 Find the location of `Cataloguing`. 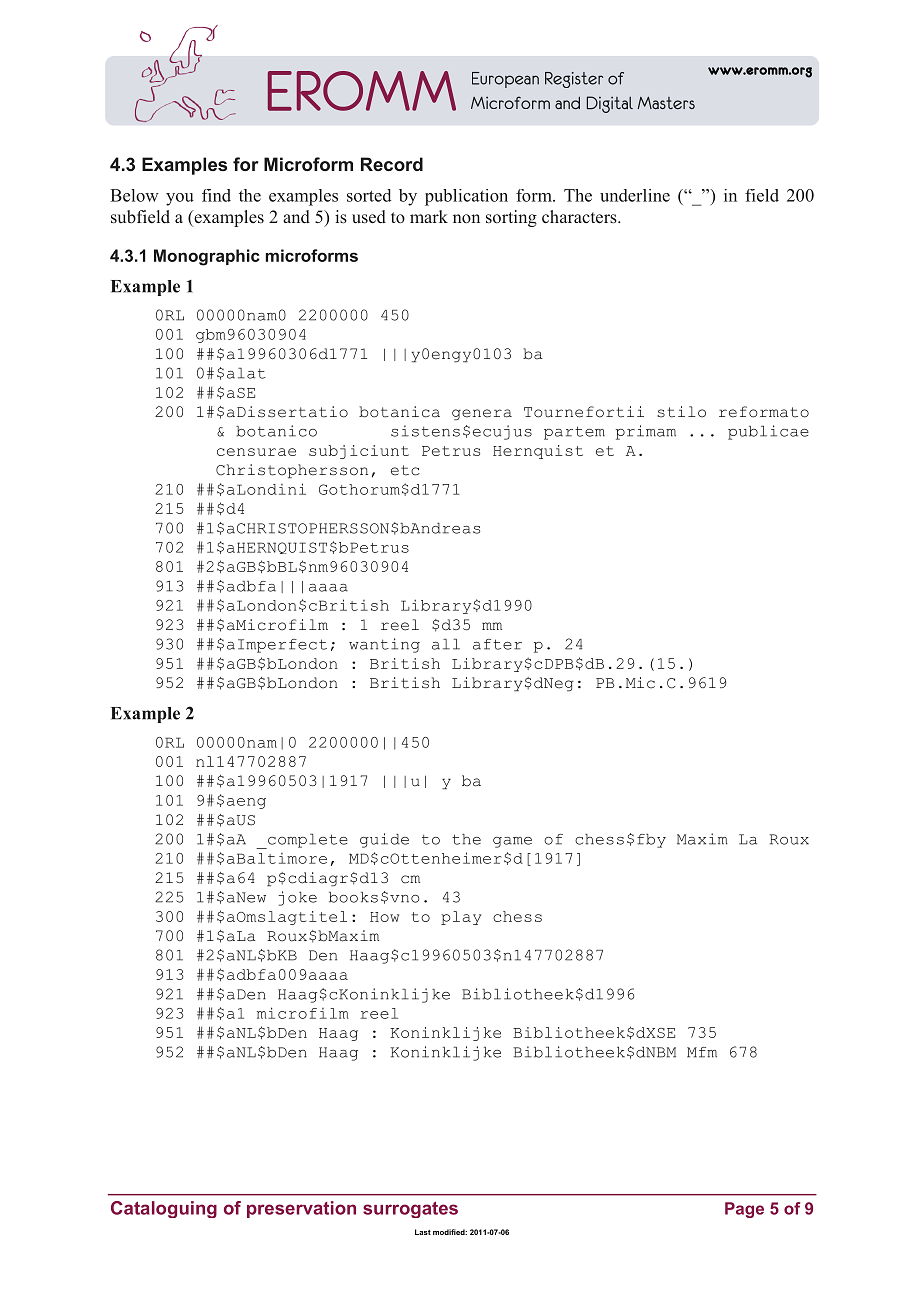

Cataloguing is located at coordinates (164, 1209).
